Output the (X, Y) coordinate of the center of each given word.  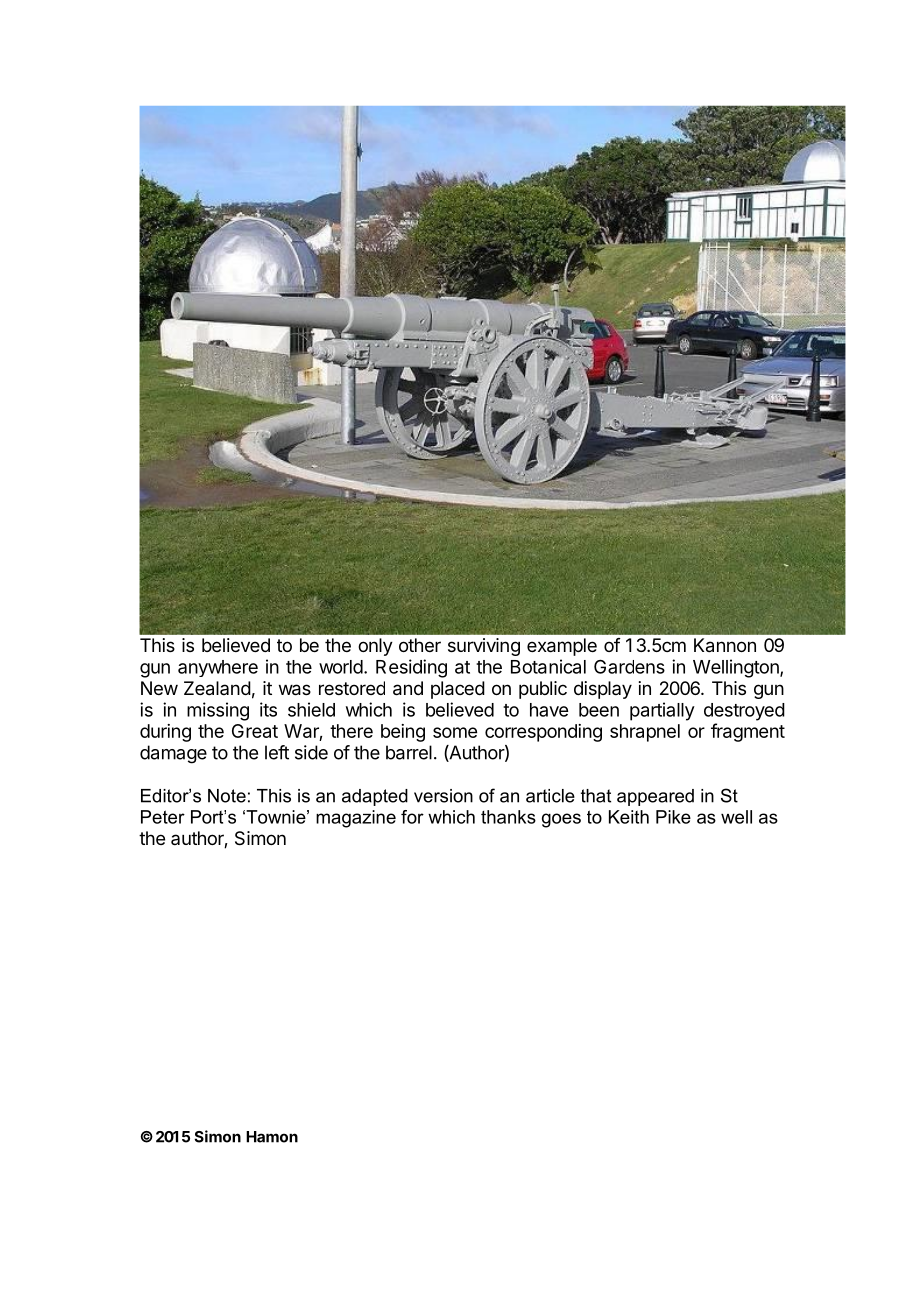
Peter (163, 817)
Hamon (272, 1137)
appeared (655, 797)
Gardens (629, 666)
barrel (409, 752)
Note (227, 796)
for (412, 817)
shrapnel (645, 733)
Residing (411, 668)
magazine (356, 819)
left (277, 752)
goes (561, 820)
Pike (673, 817)
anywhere (218, 668)
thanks (508, 817)
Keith (629, 817)
